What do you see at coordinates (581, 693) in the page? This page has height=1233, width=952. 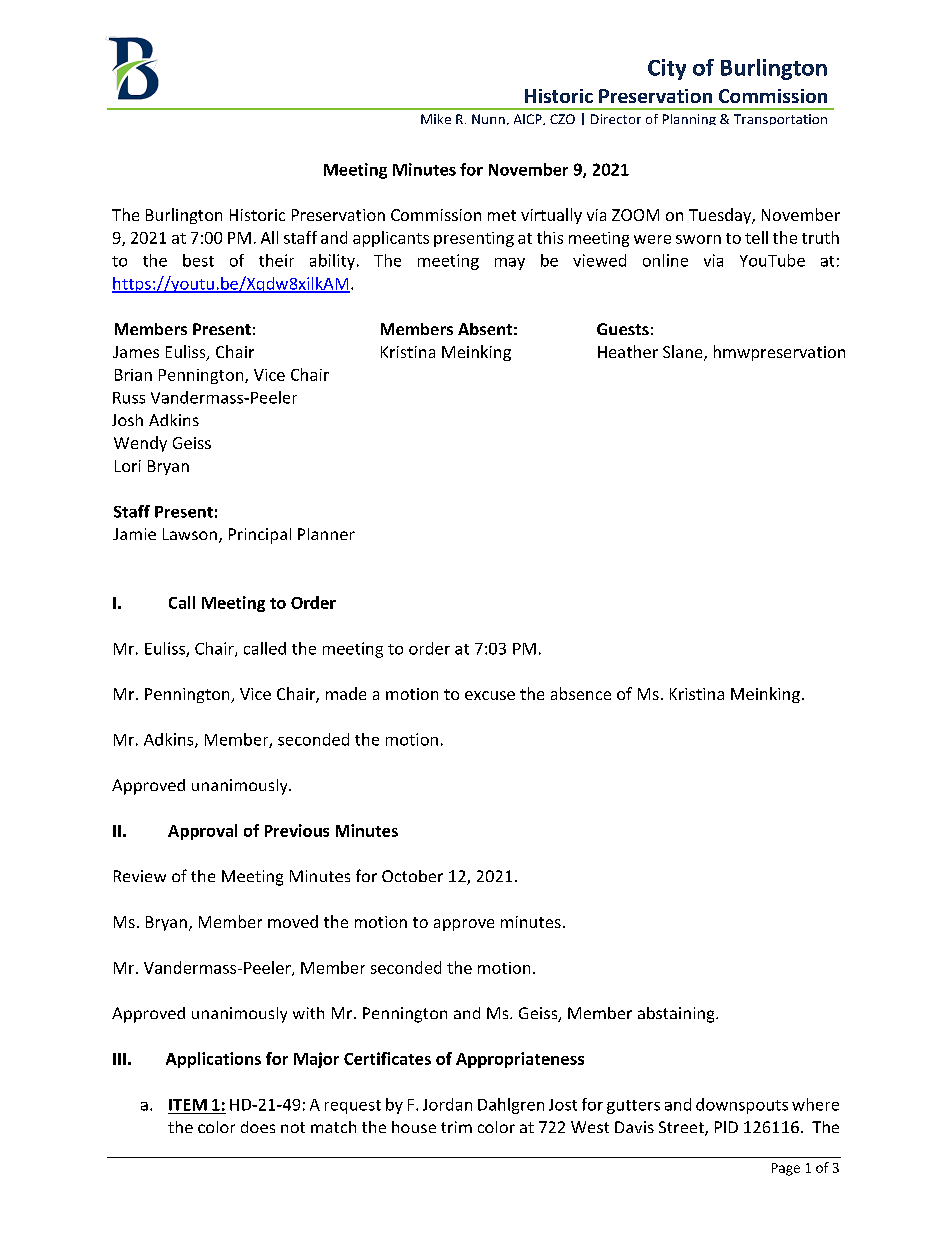 I see `absence` at bounding box center [581, 693].
